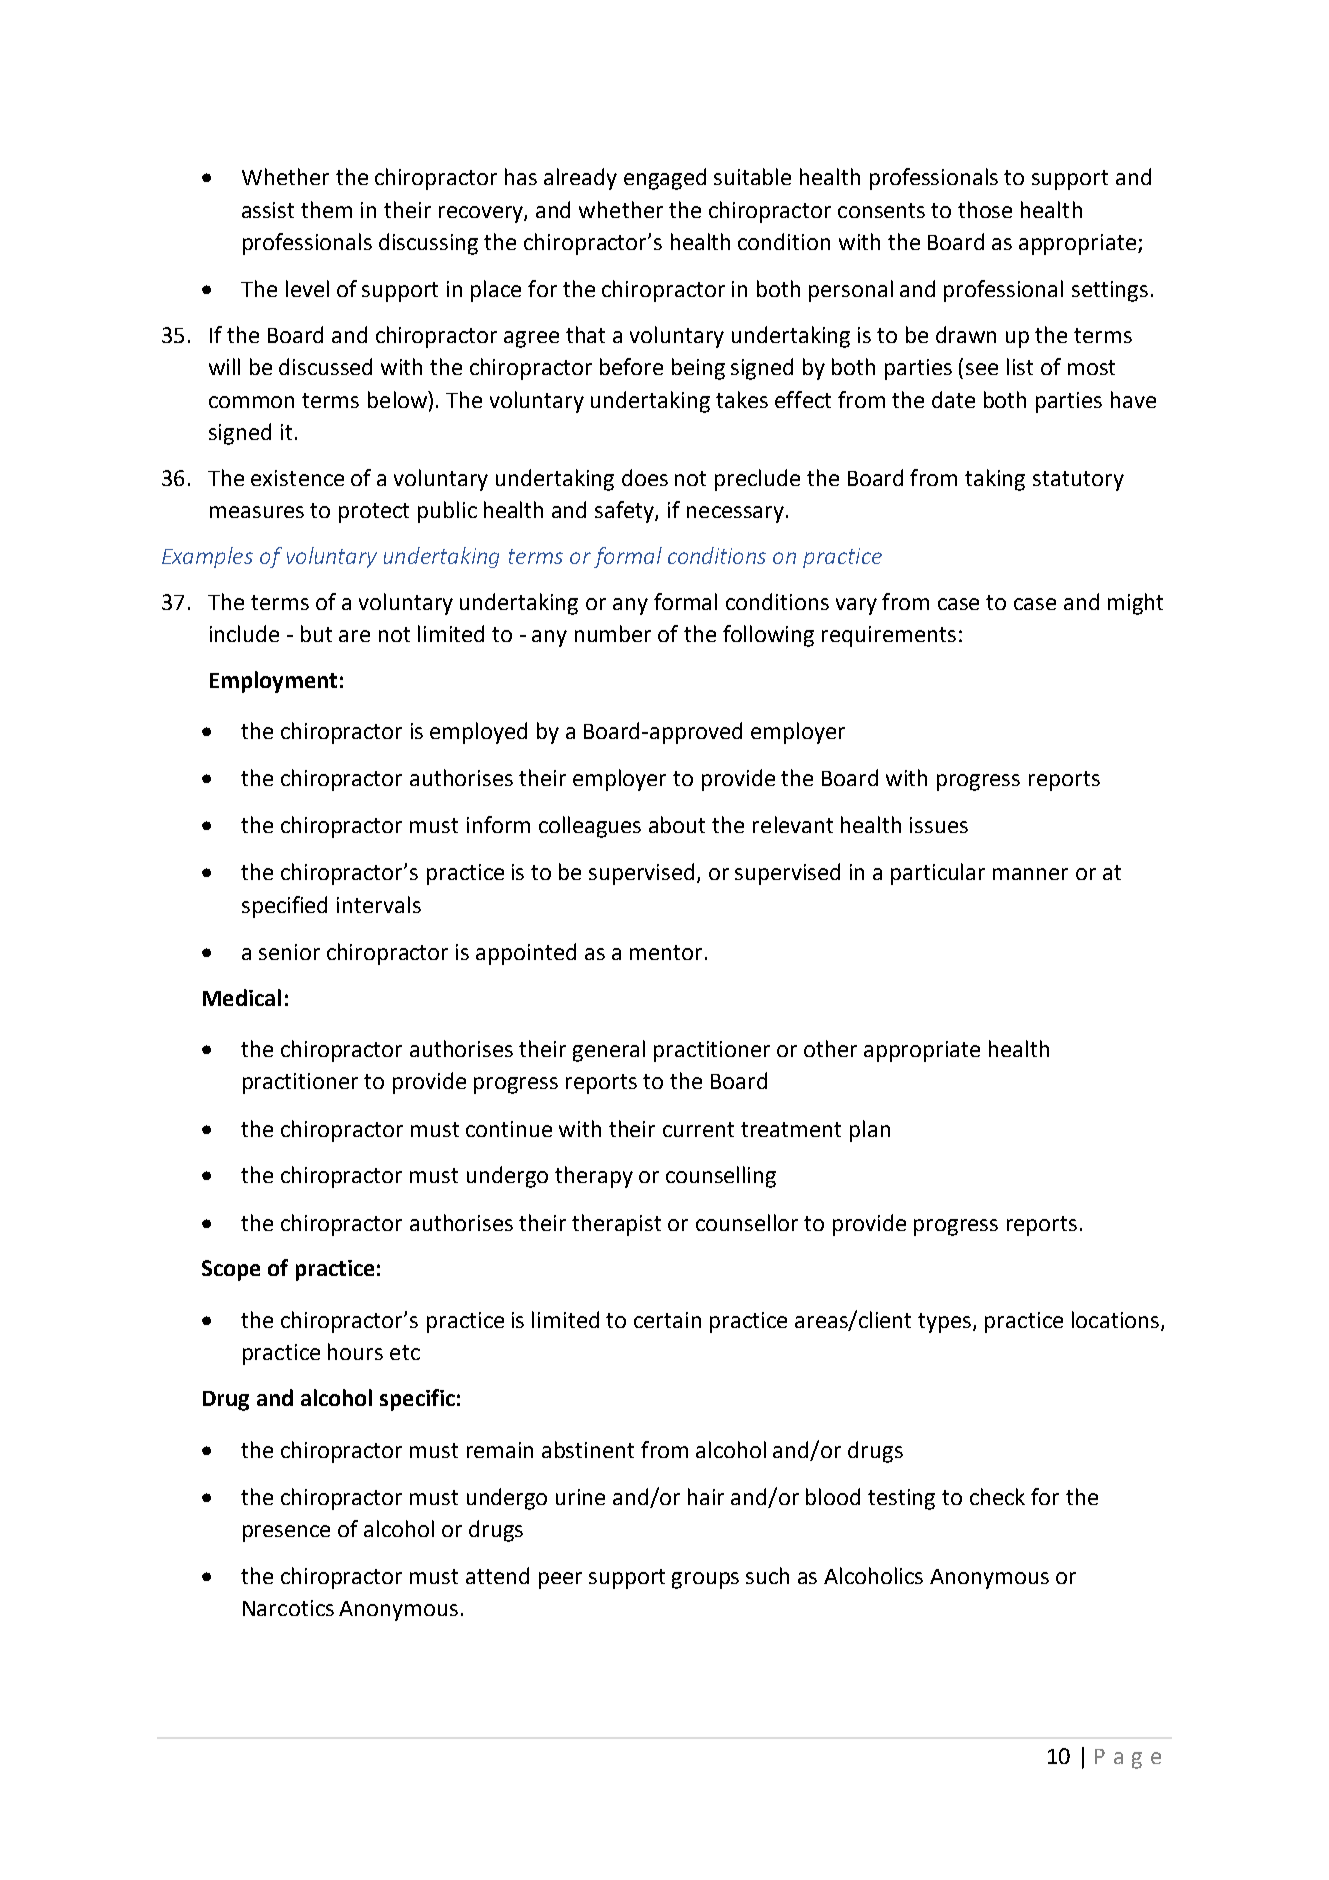  What do you see at coordinates (613, 633) in the screenshot?
I see `number` at bounding box center [613, 633].
